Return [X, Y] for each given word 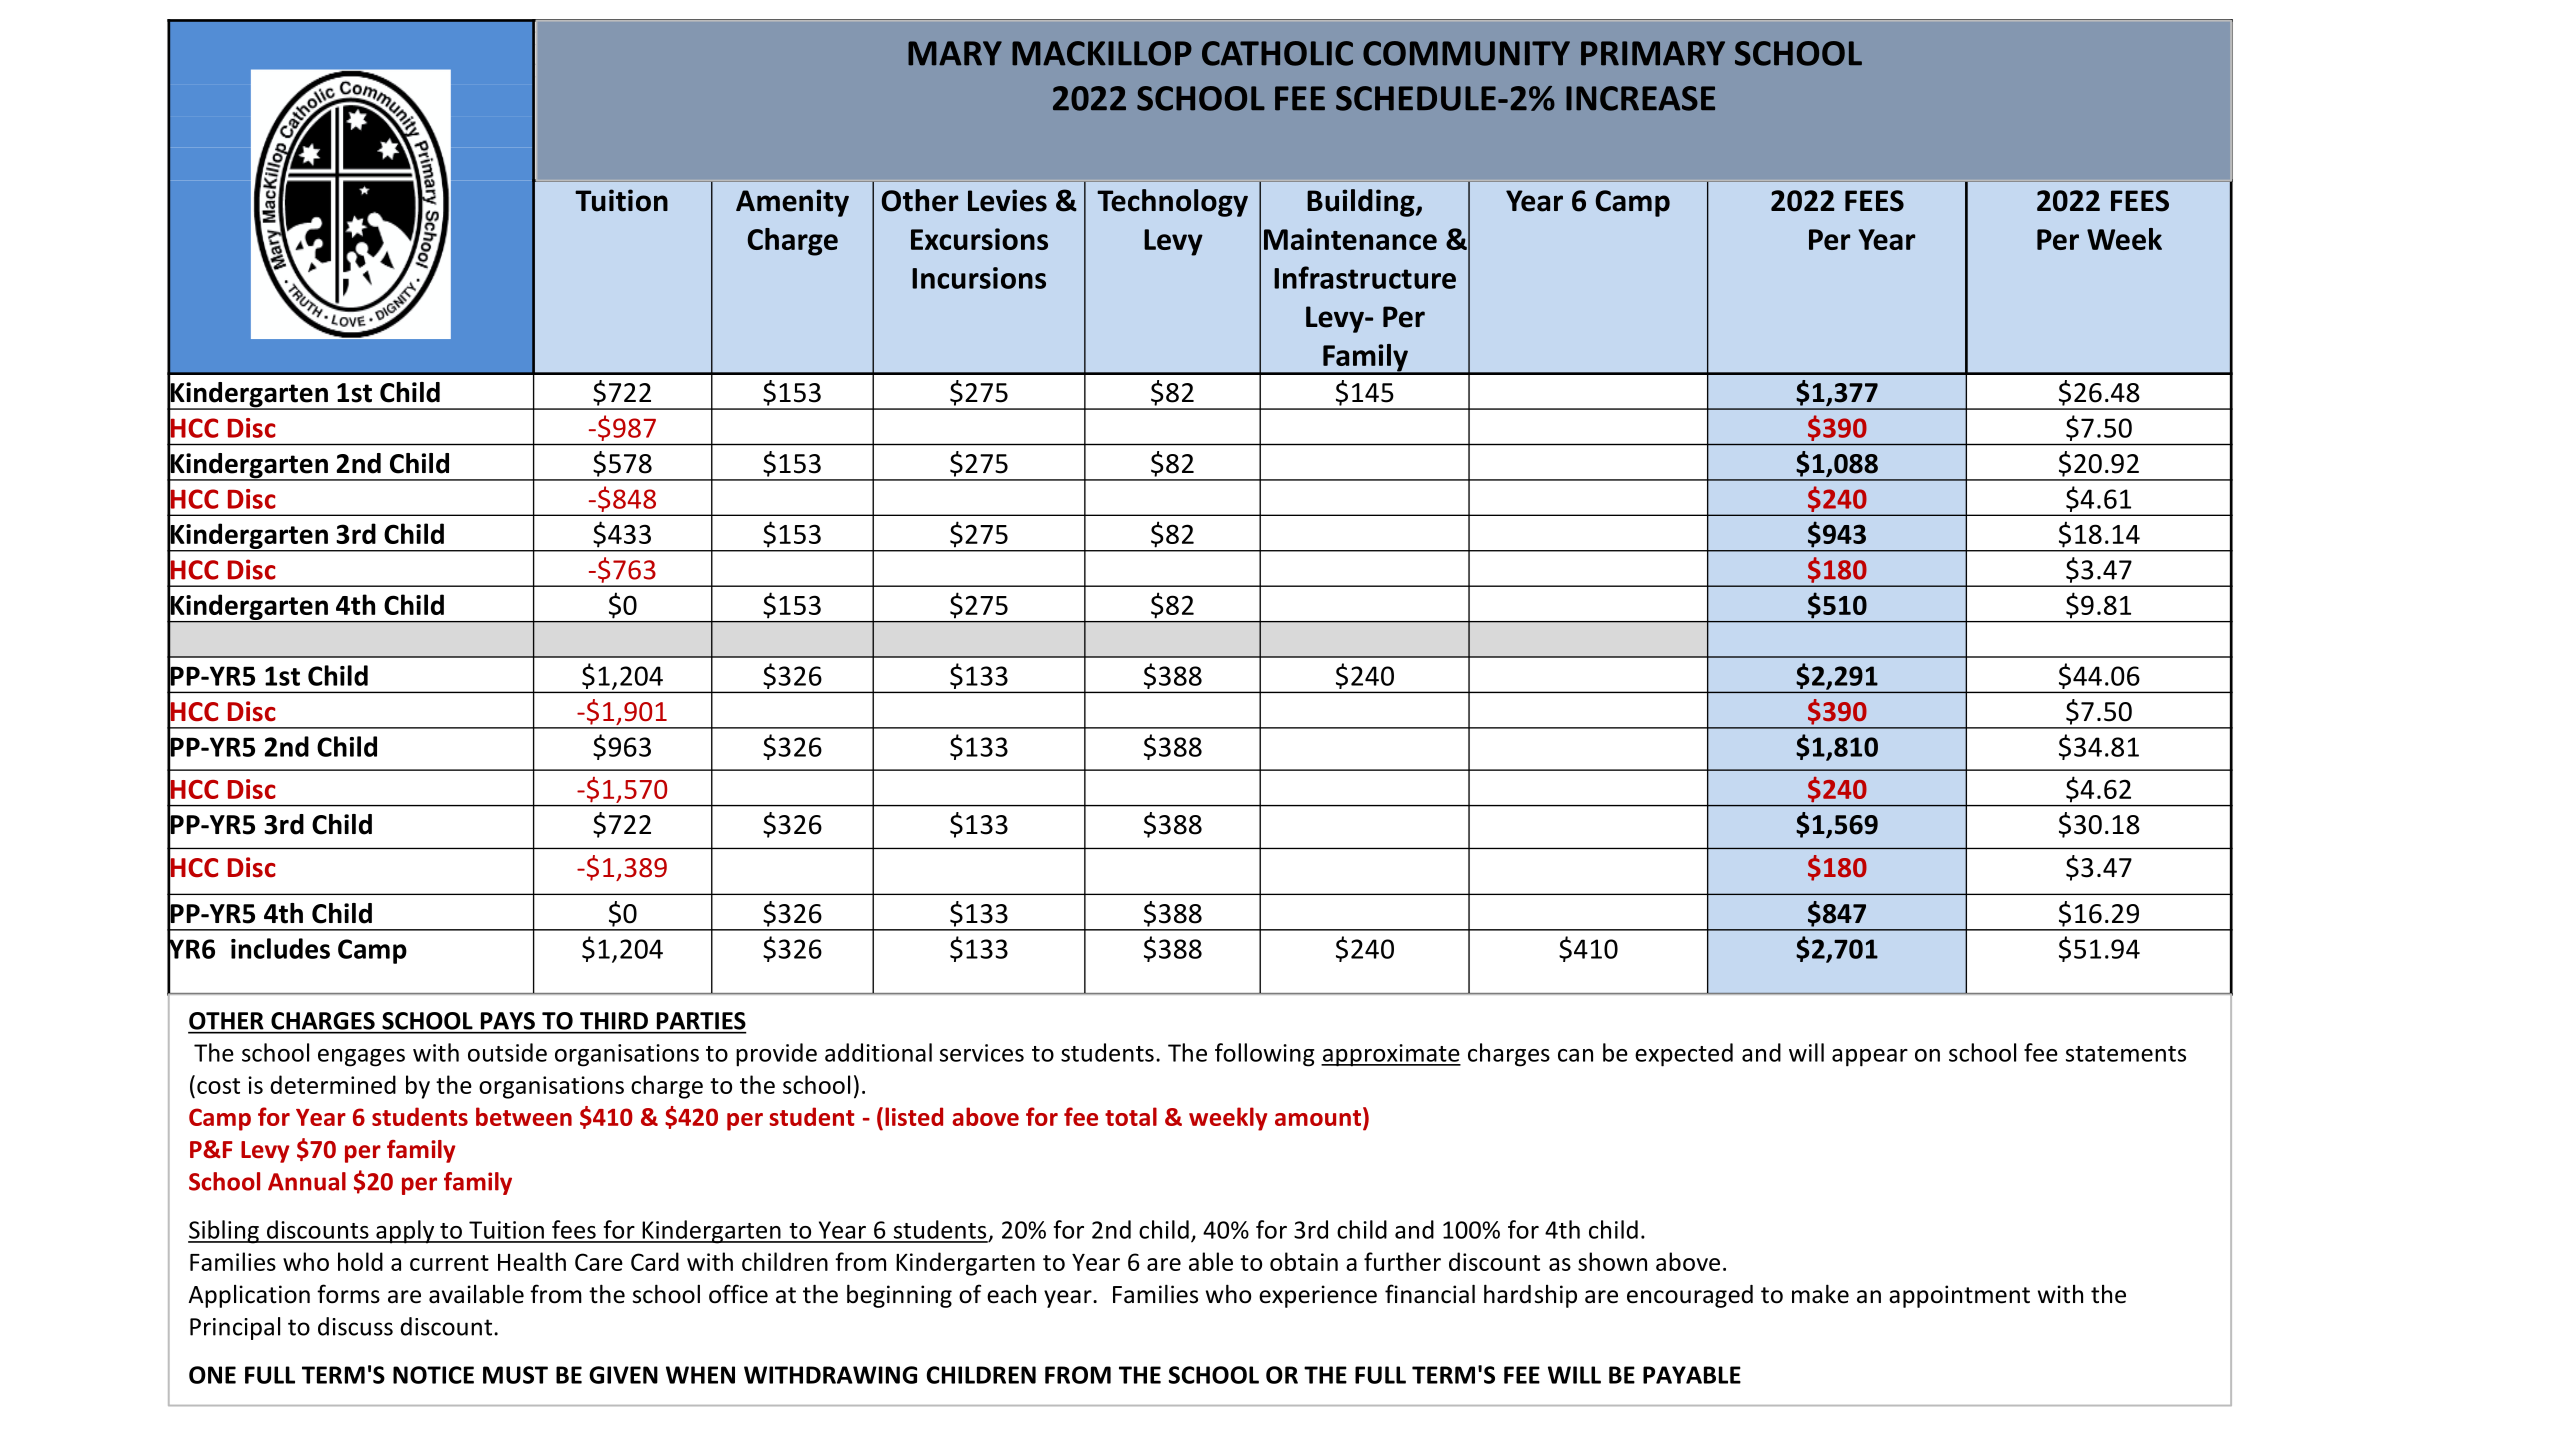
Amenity [792, 203]
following [1264, 1055]
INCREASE [1640, 98]
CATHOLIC [1277, 53]
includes [280, 948]
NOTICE [433, 1375]
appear [1870, 1058]
